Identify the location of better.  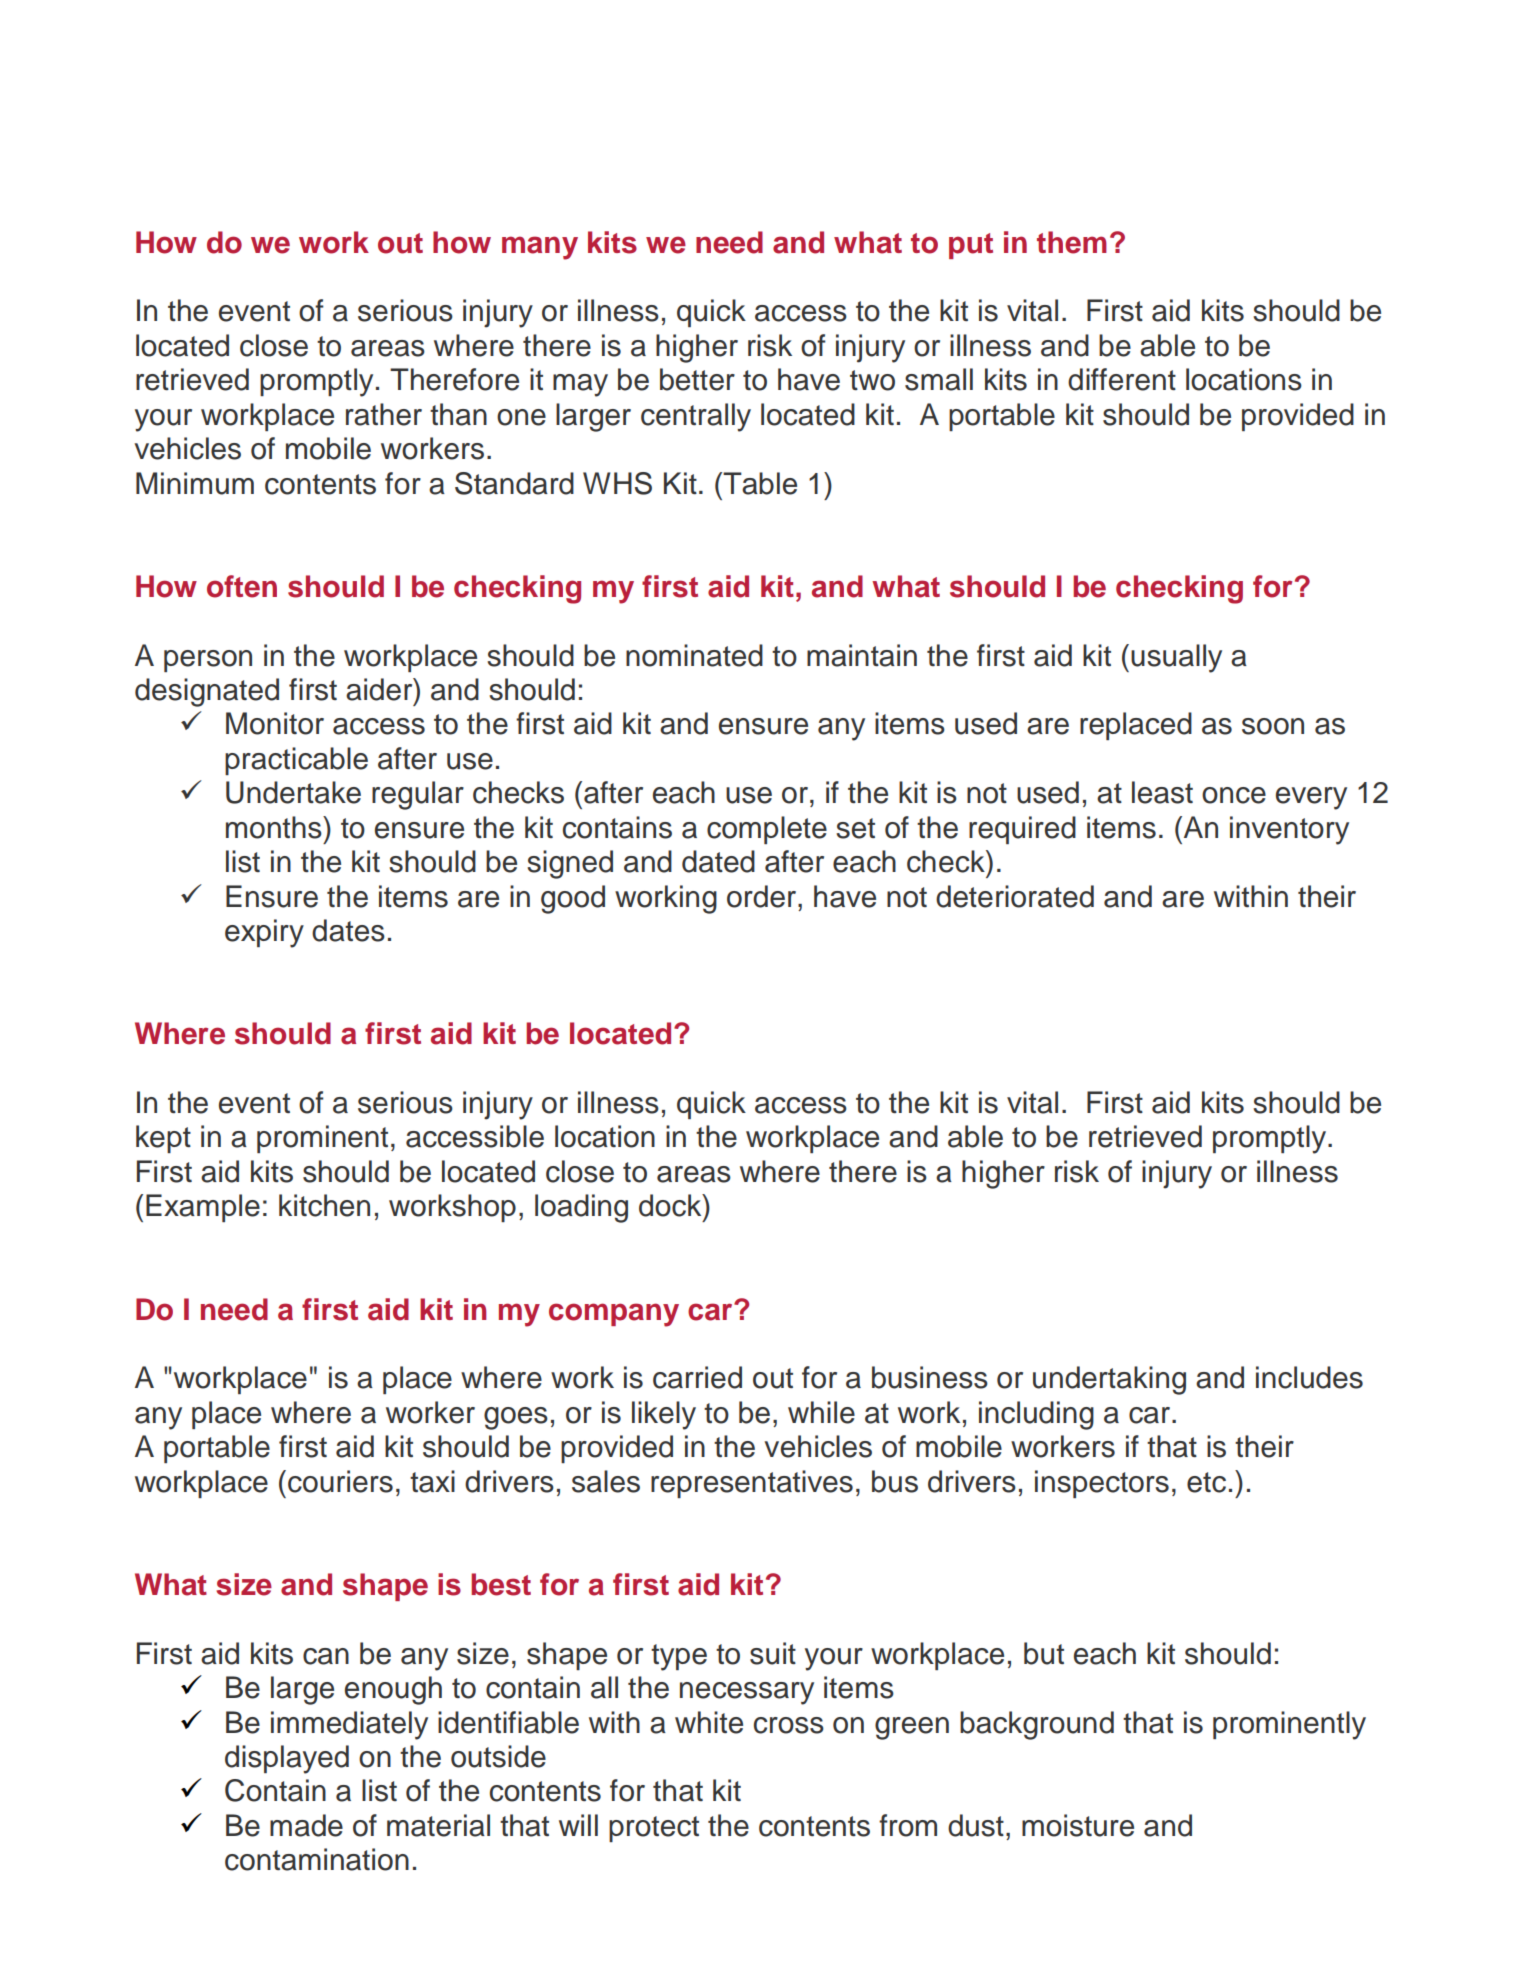
(697, 379).
